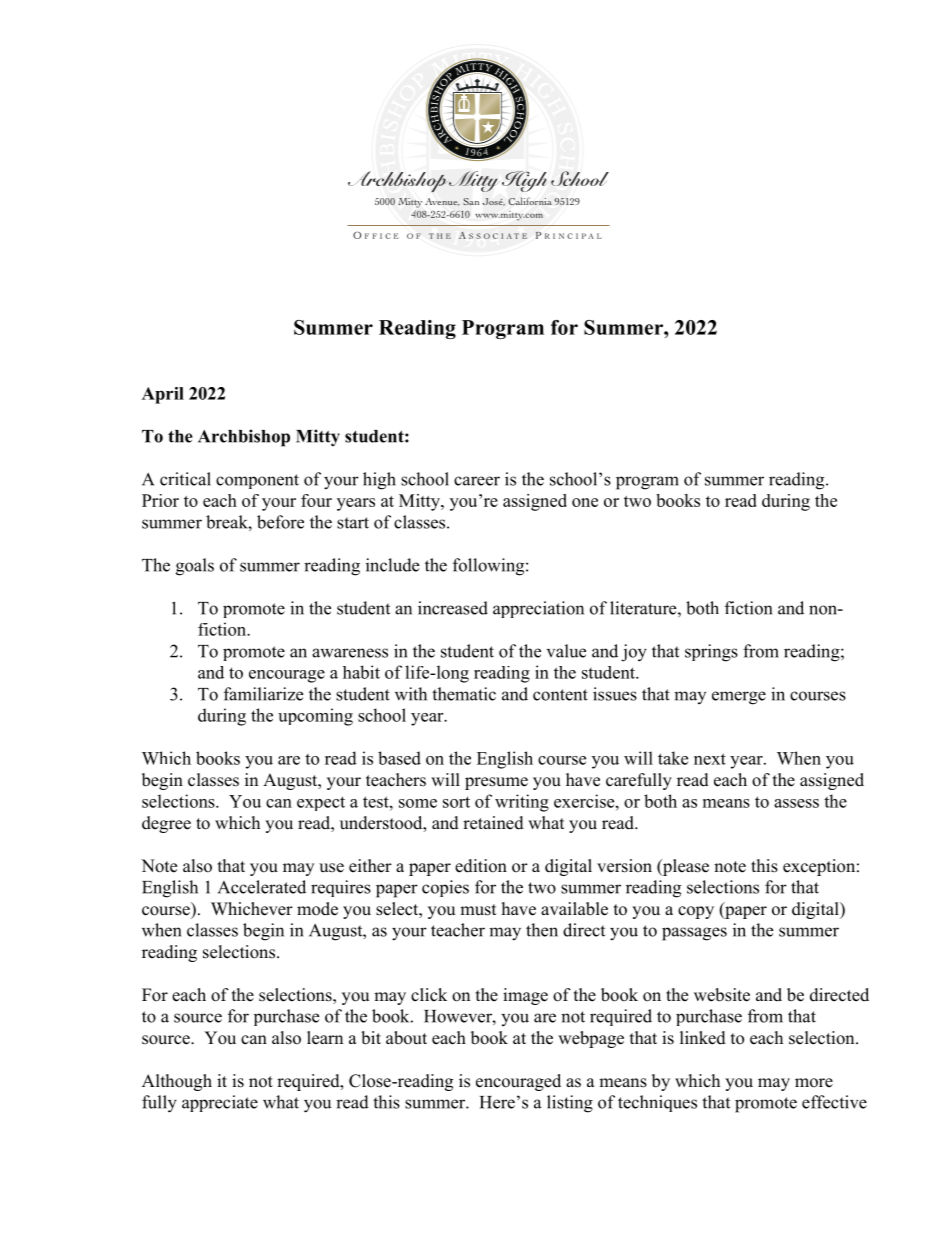  What do you see at coordinates (442, 202) in the document?
I see `Avenue` at bounding box center [442, 202].
